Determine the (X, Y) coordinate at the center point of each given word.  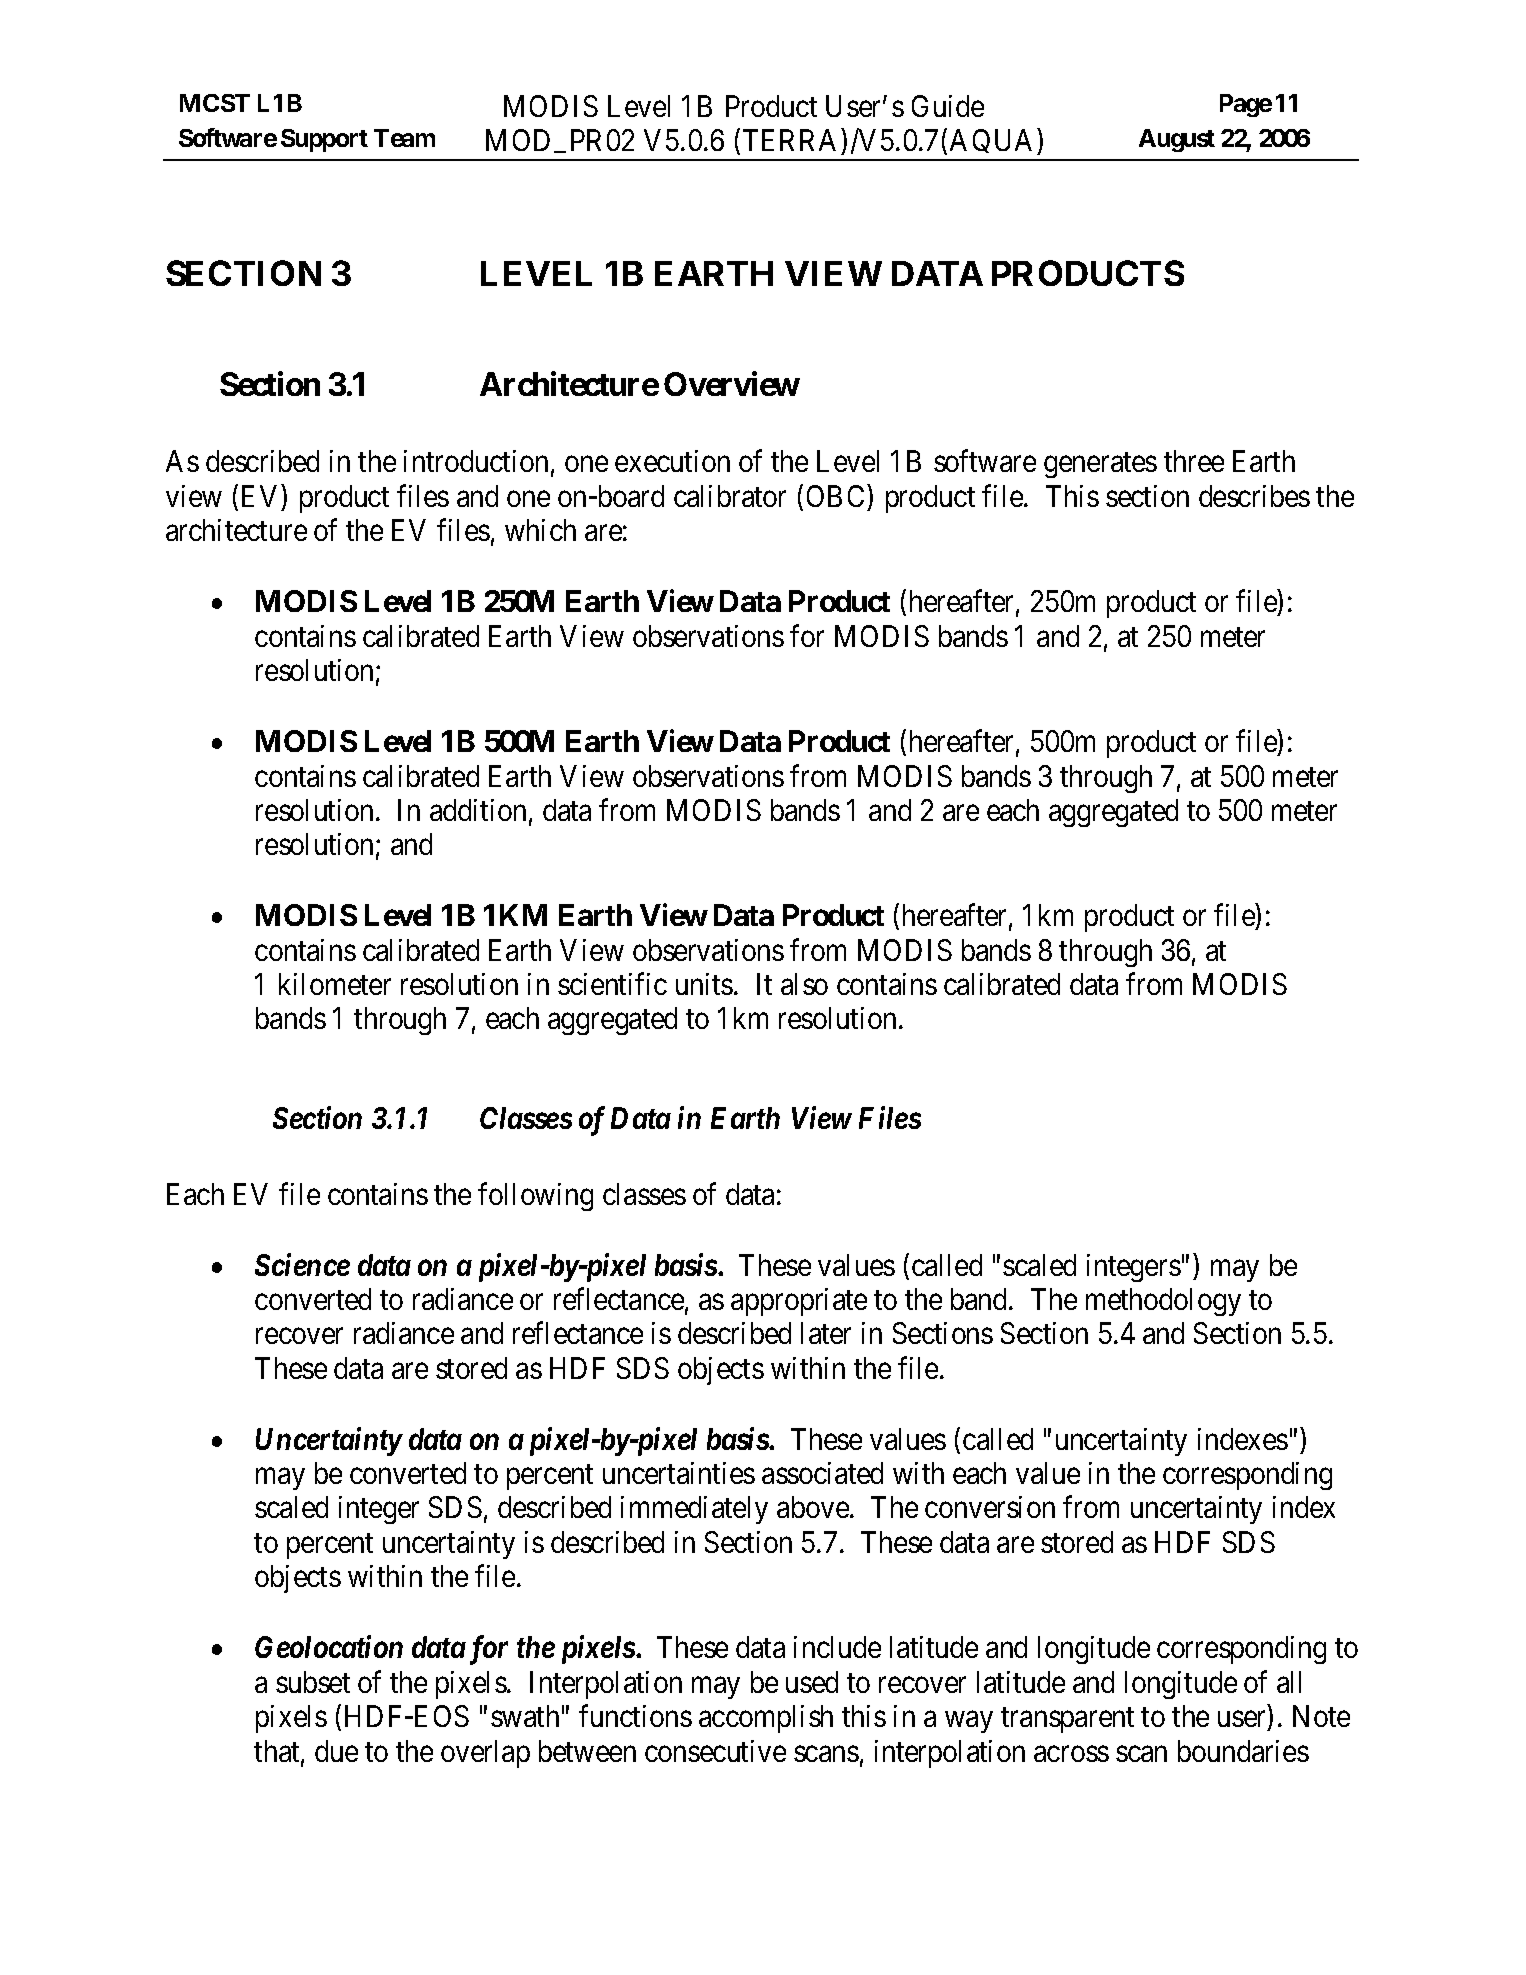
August (1177, 140)
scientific (612, 984)
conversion (990, 1507)
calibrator (730, 496)
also (804, 984)
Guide (948, 106)
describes (1254, 496)
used (812, 1682)
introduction (476, 461)
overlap (485, 1754)
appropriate (799, 1302)
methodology (1163, 1302)
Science (302, 1264)
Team (404, 138)
